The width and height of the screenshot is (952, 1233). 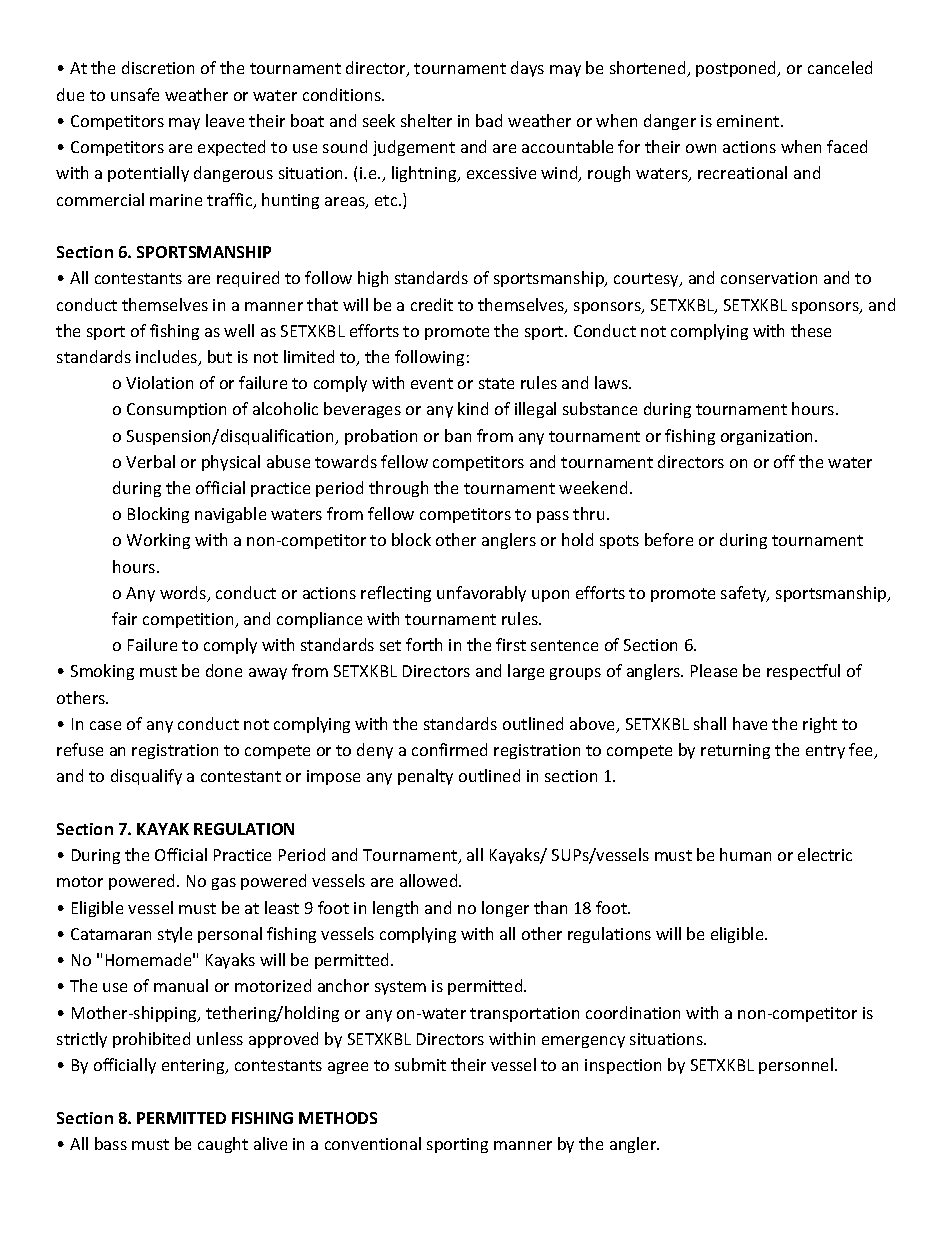 What do you see at coordinates (481, 594) in the screenshot?
I see `unfavorably` at bounding box center [481, 594].
